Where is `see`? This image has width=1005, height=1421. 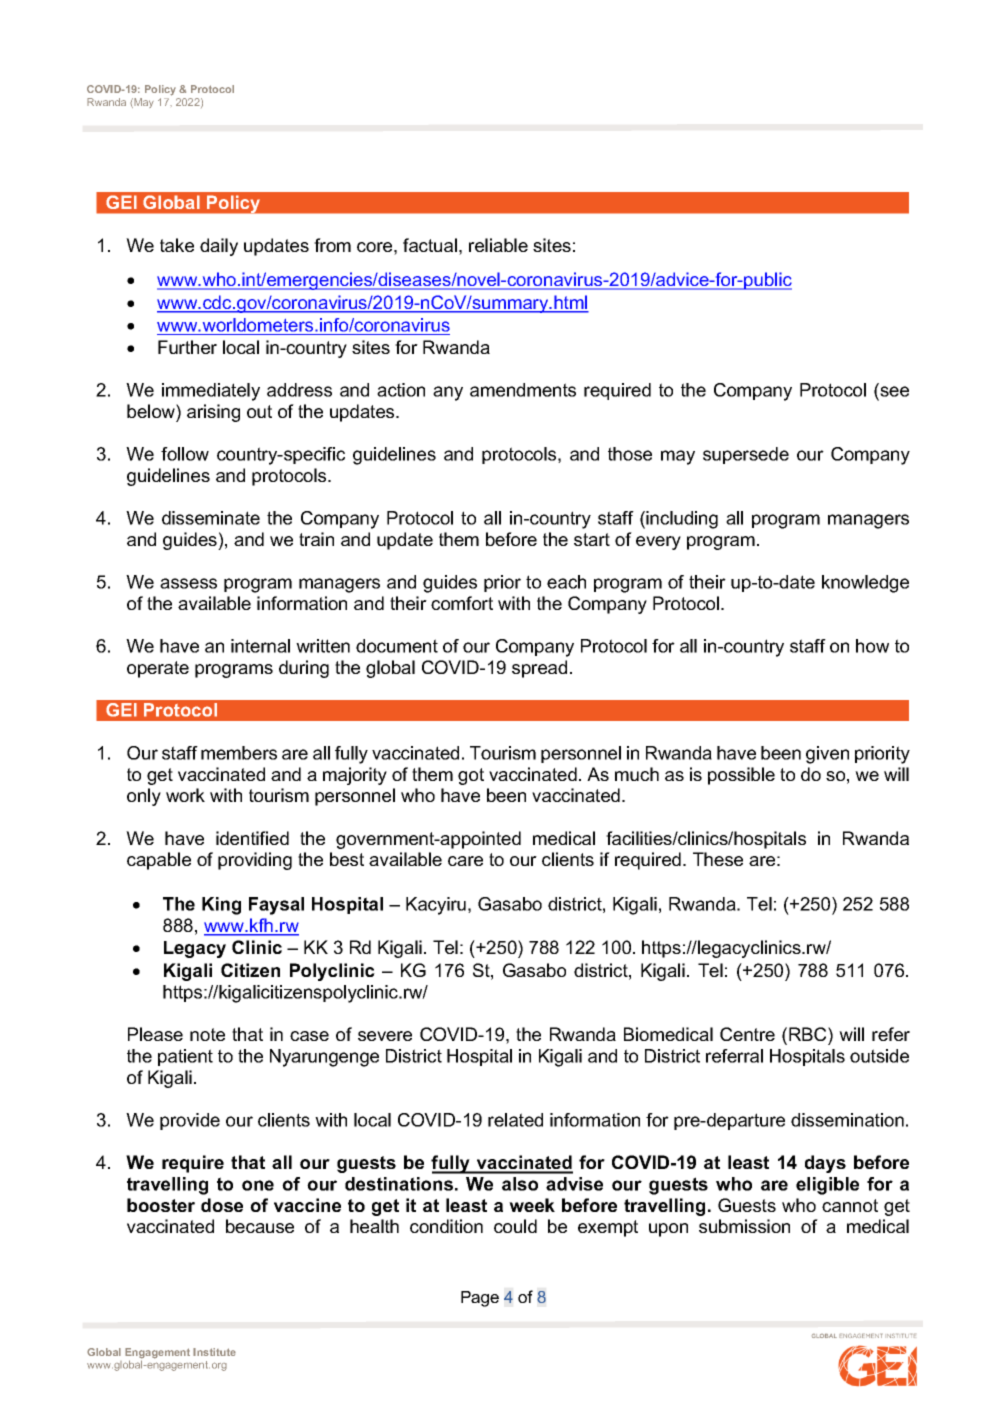 see is located at coordinates (893, 393).
